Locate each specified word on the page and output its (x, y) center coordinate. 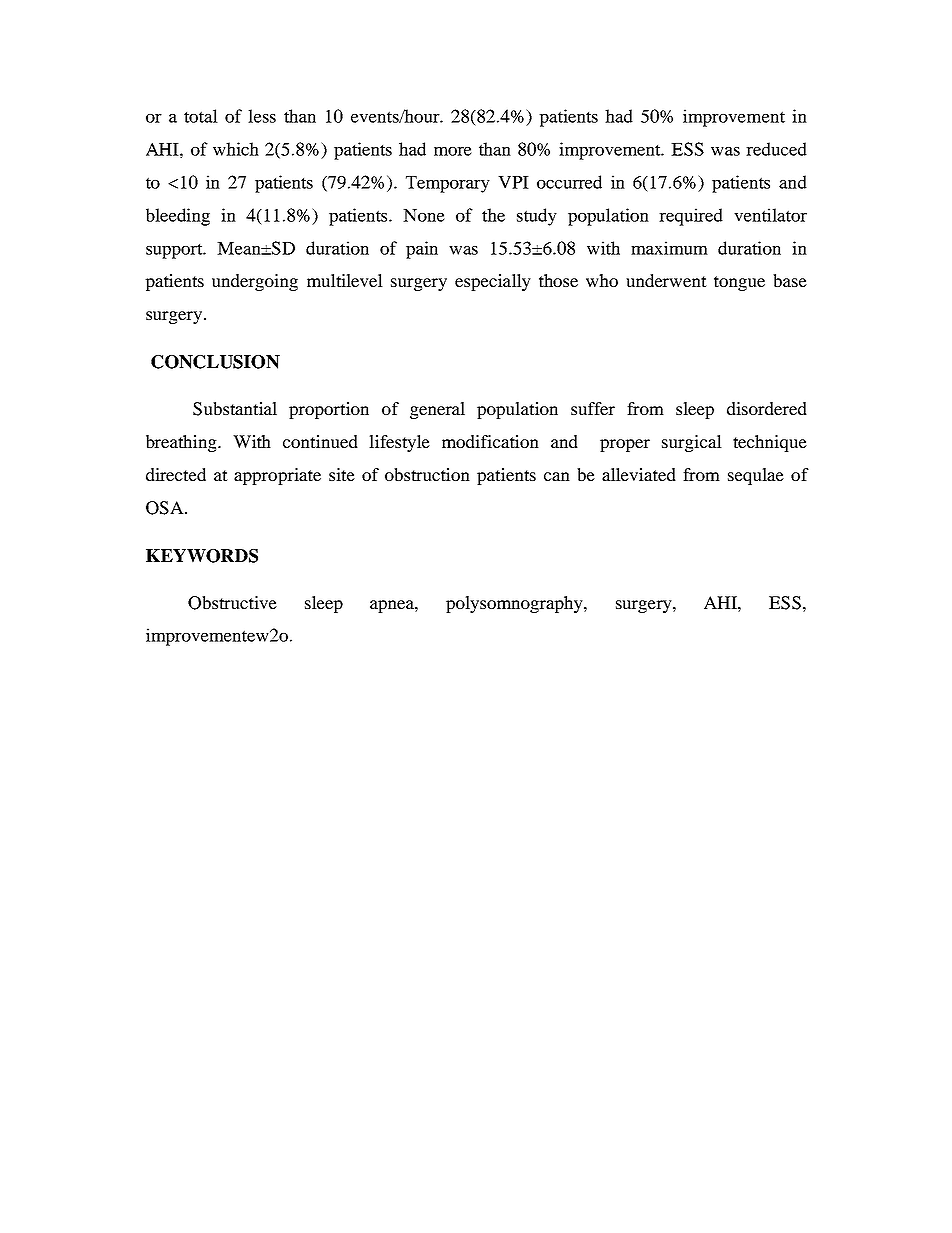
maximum (669, 248)
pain (422, 250)
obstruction (427, 474)
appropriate (277, 476)
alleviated (639, 474)
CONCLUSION (215, 362)
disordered (767, 408)
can (557, 476)
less (262, 116)
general (437, 410)
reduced (776, 149)
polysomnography (515, 604)
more (453, 151)
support (175, 251)
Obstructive (232, 603)
